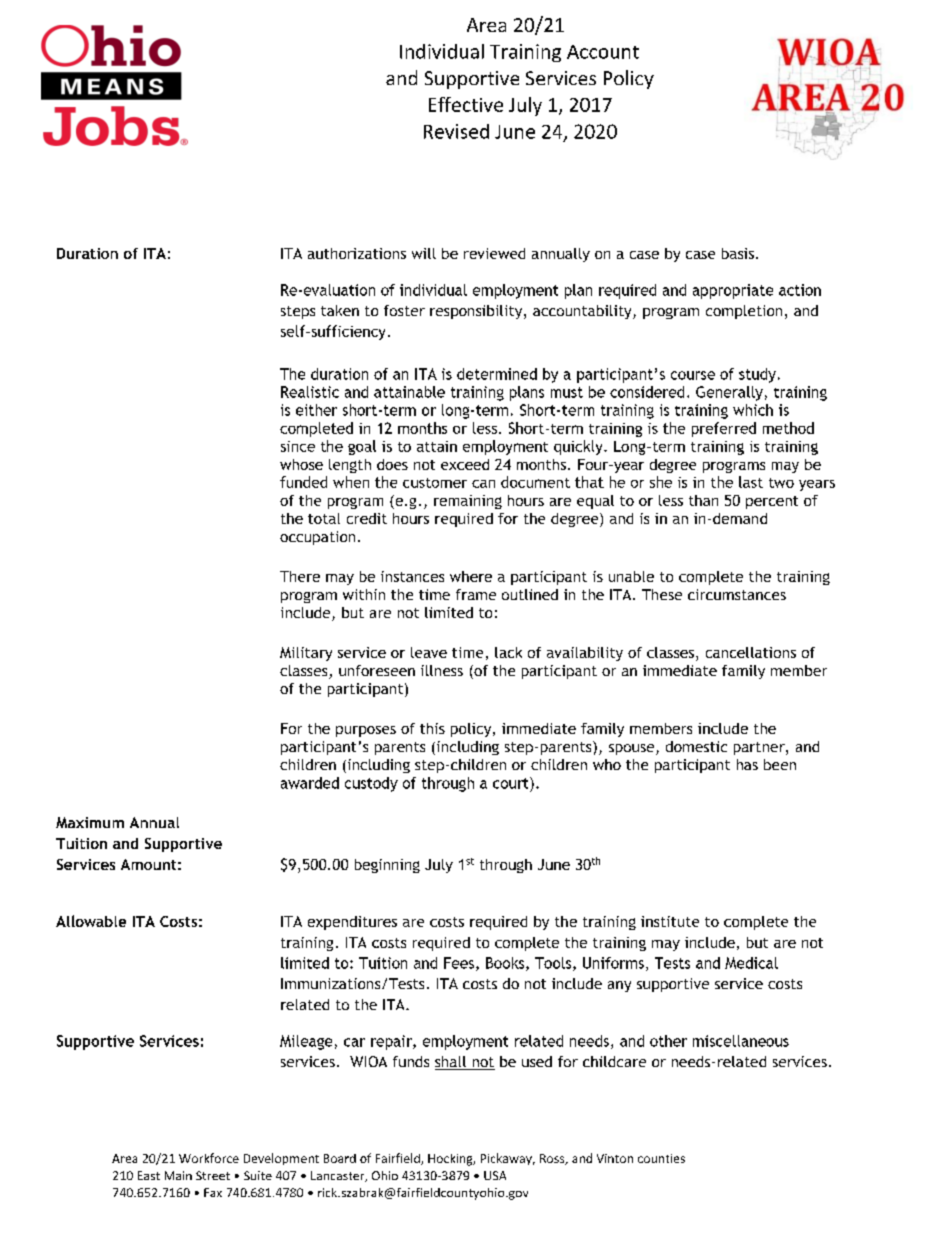 The width and height of the page is (952, 1233). I want to click on Revised, so click(456, 131).
